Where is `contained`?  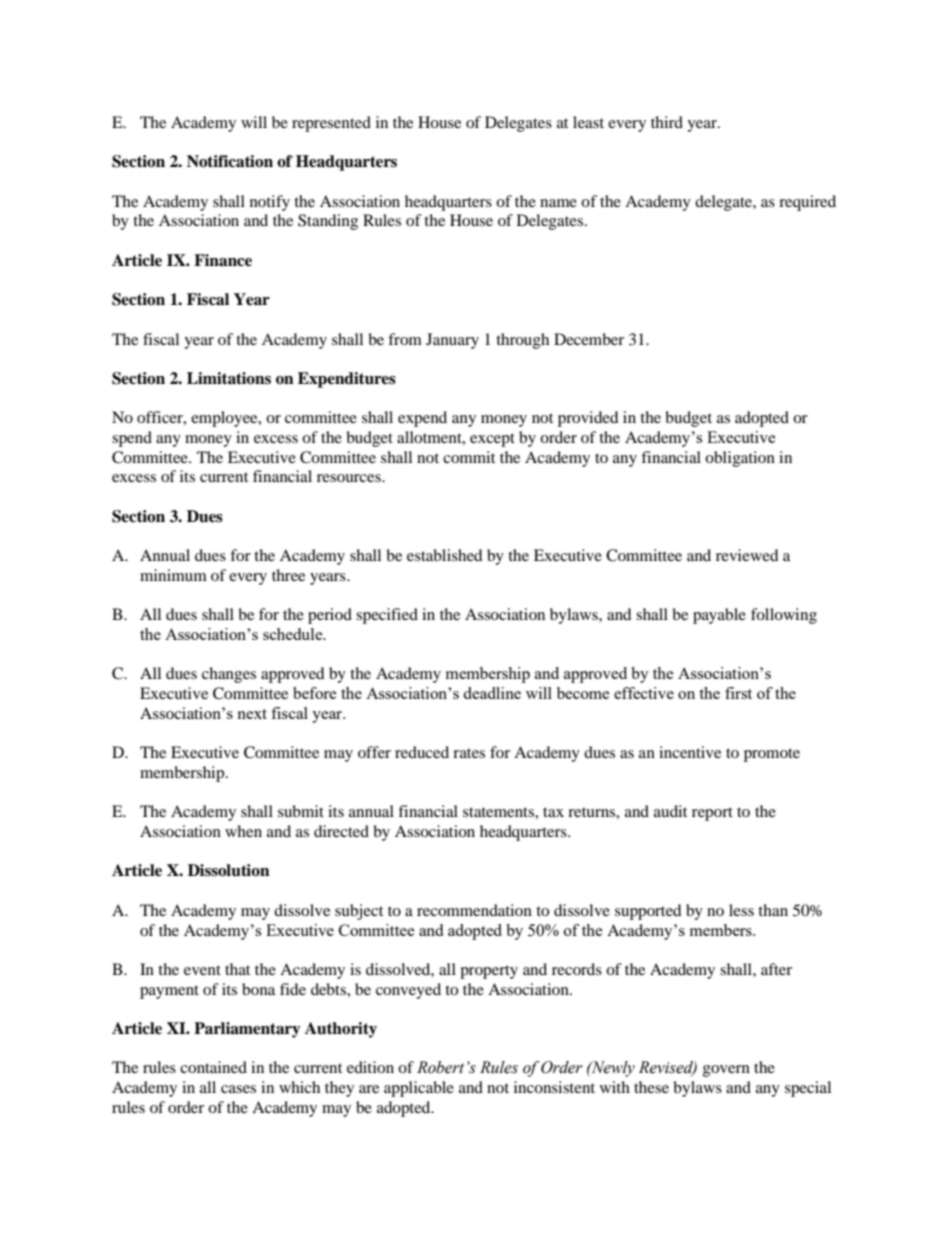
contained is located at coordinates (213, 1067).
